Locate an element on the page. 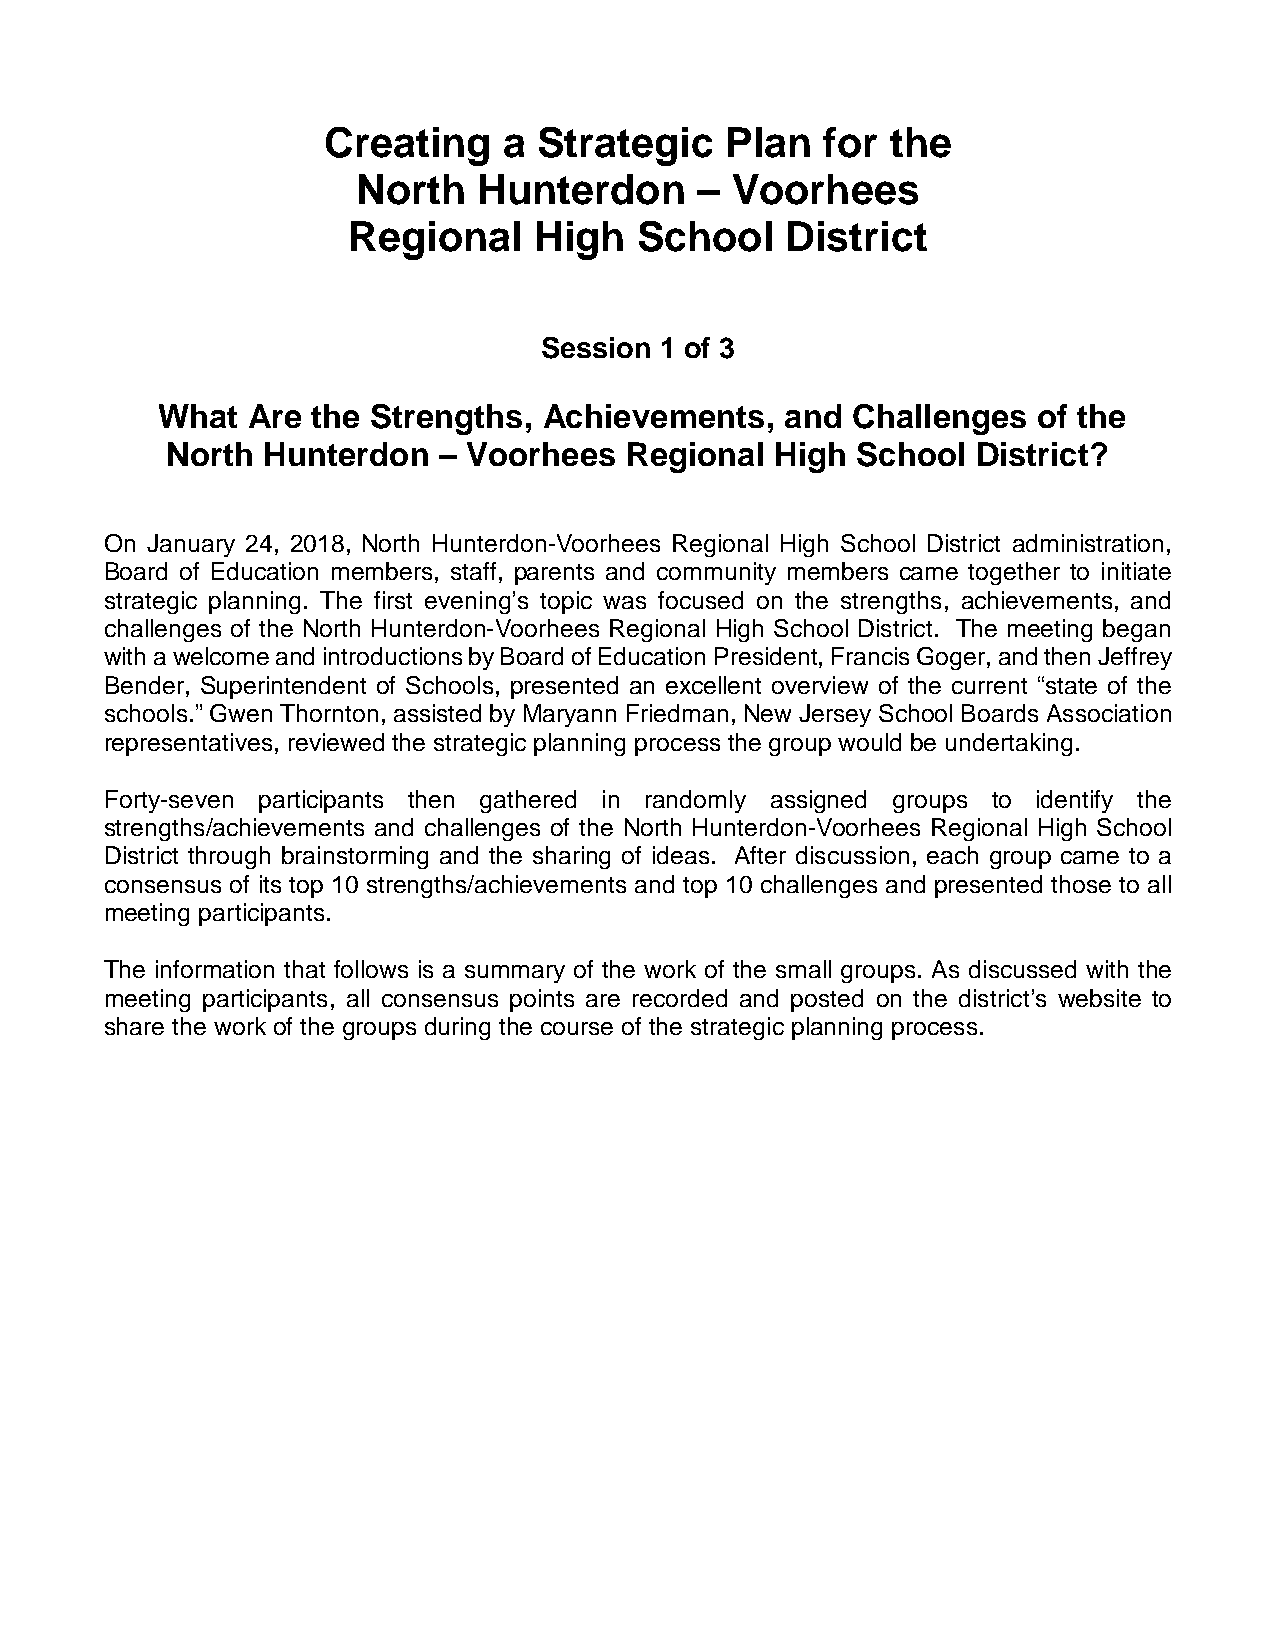  randomly is located at coordinates (696, 801).
